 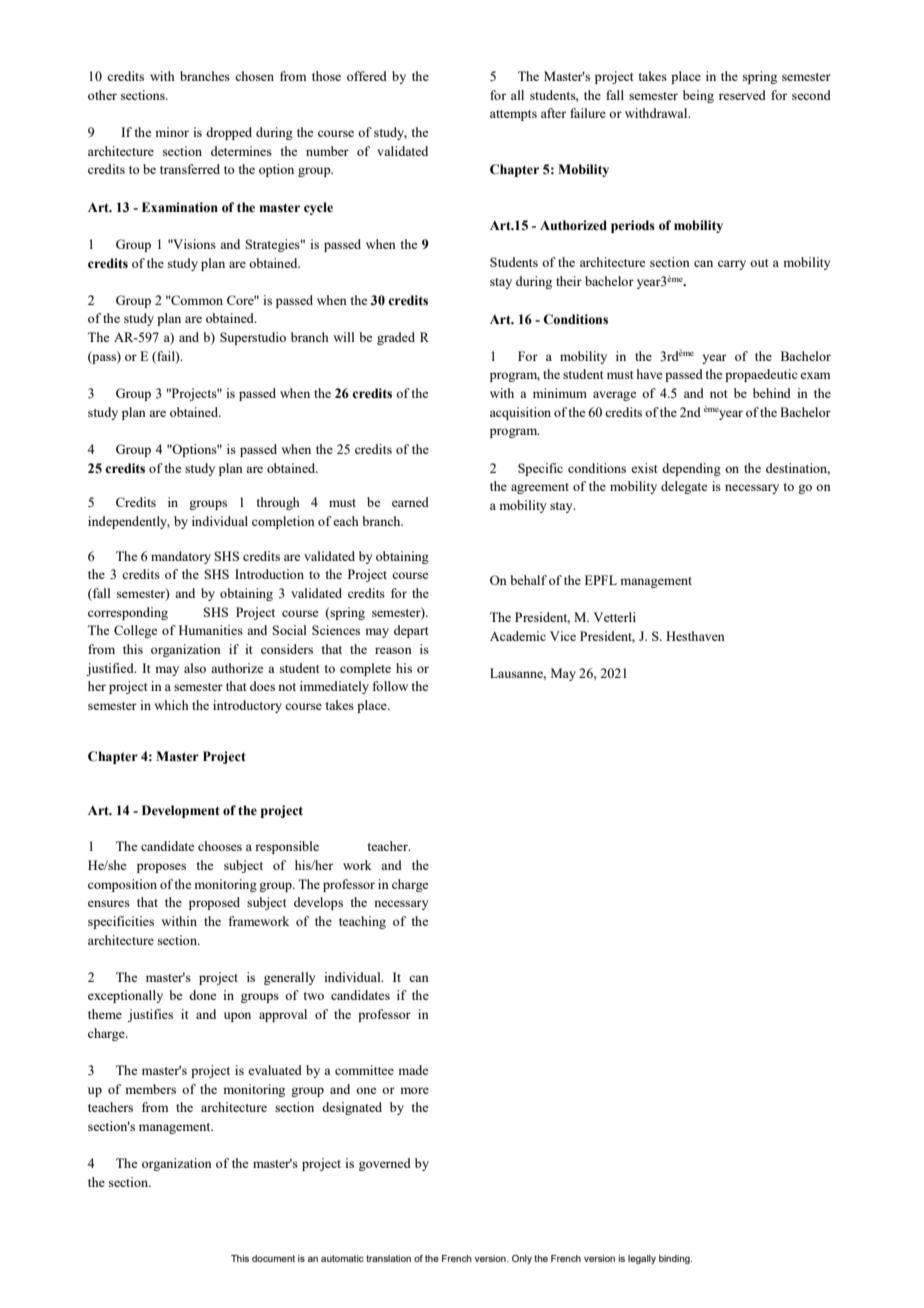 I want to click on depart, so click(x=411, y=631).
